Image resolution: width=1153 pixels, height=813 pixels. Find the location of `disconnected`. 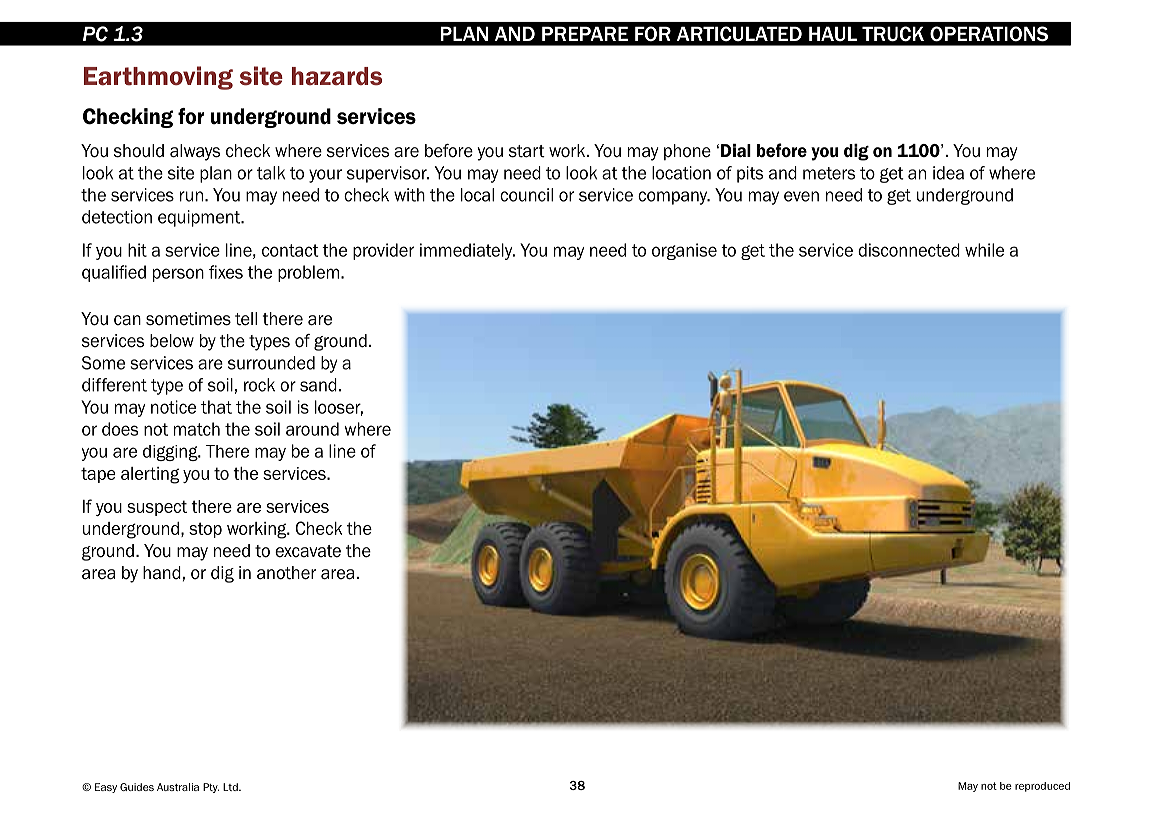

disconnected is located at coordinates (909, 250).
